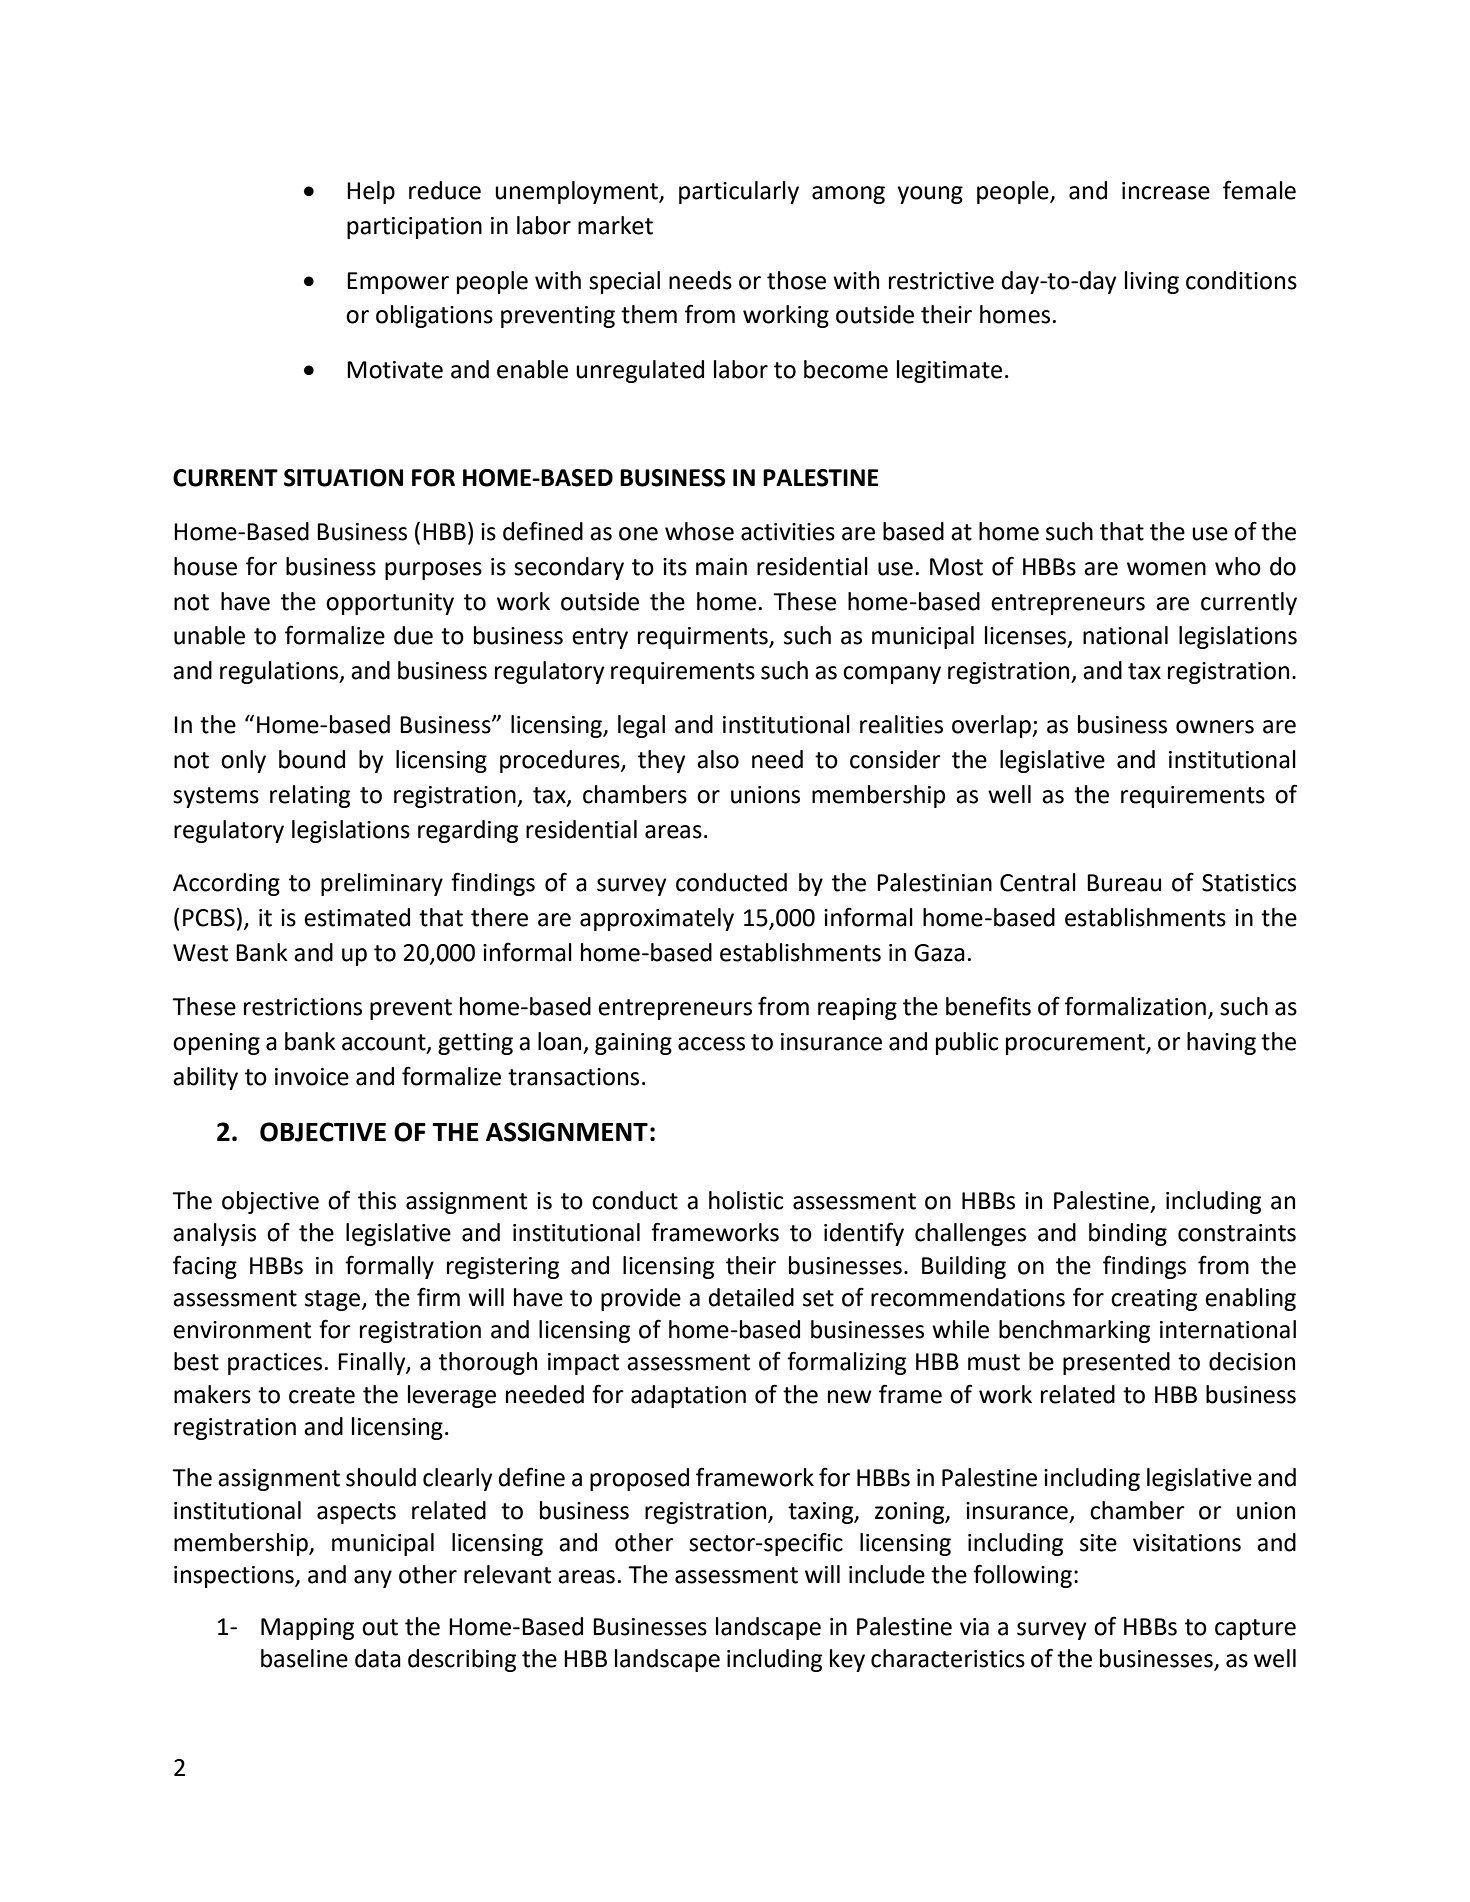 Image resolution: width=1470 pixels, height=1902 pixels. What do you see at coordinates (371, 192) in the page?
I see `Help` at bounding box center [371, 192].
